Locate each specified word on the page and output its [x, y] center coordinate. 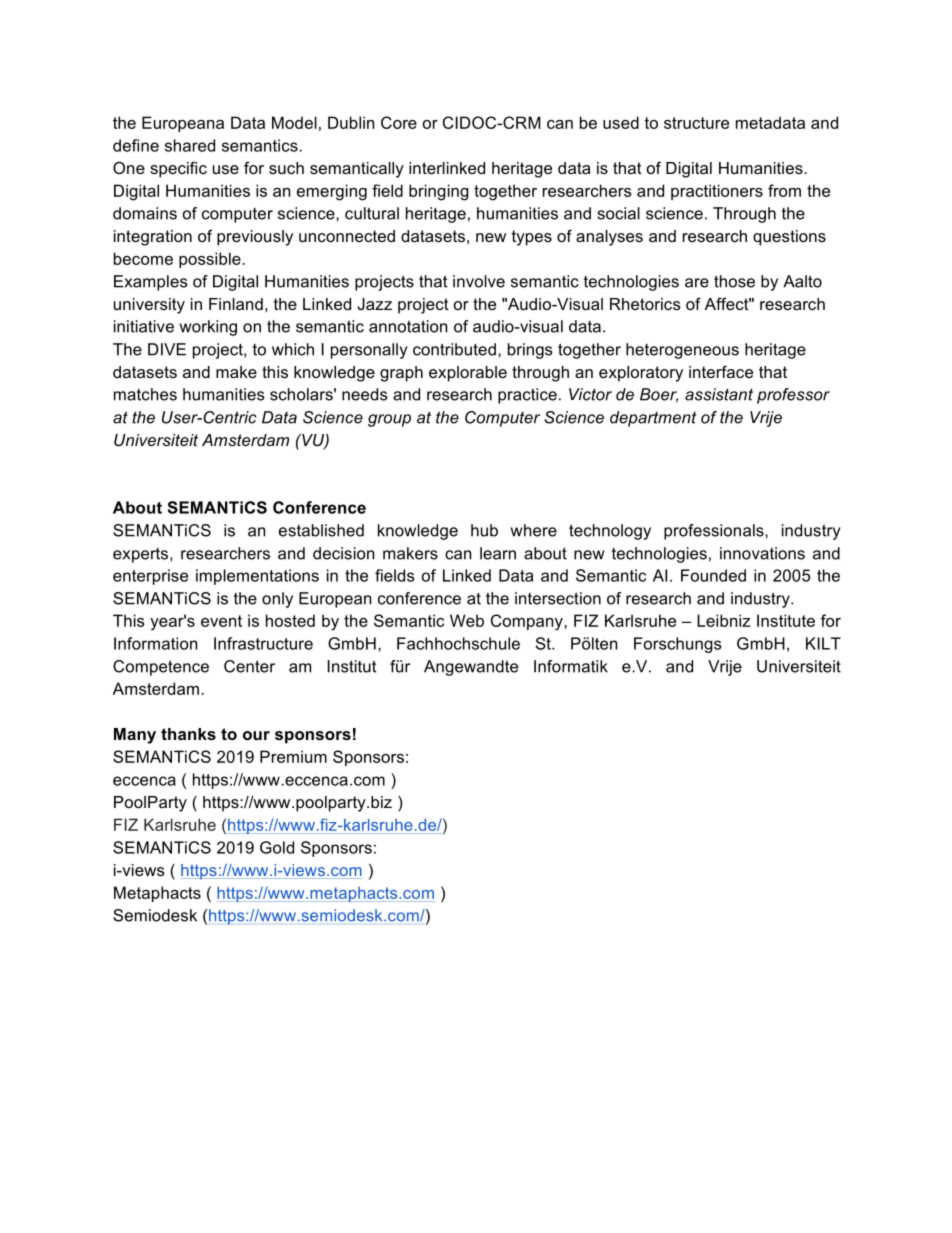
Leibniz [724, 620]
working [208, 328]
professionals [715, 532]
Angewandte [471, 668]
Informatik [571, 666]
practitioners [717, 192]
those [734, 281]
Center [249, 666]
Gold [277, 847]
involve [479, 281]
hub [484, 530]
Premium [293, 756]
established [321, 530]
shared [190, 145]
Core [399, 122]
